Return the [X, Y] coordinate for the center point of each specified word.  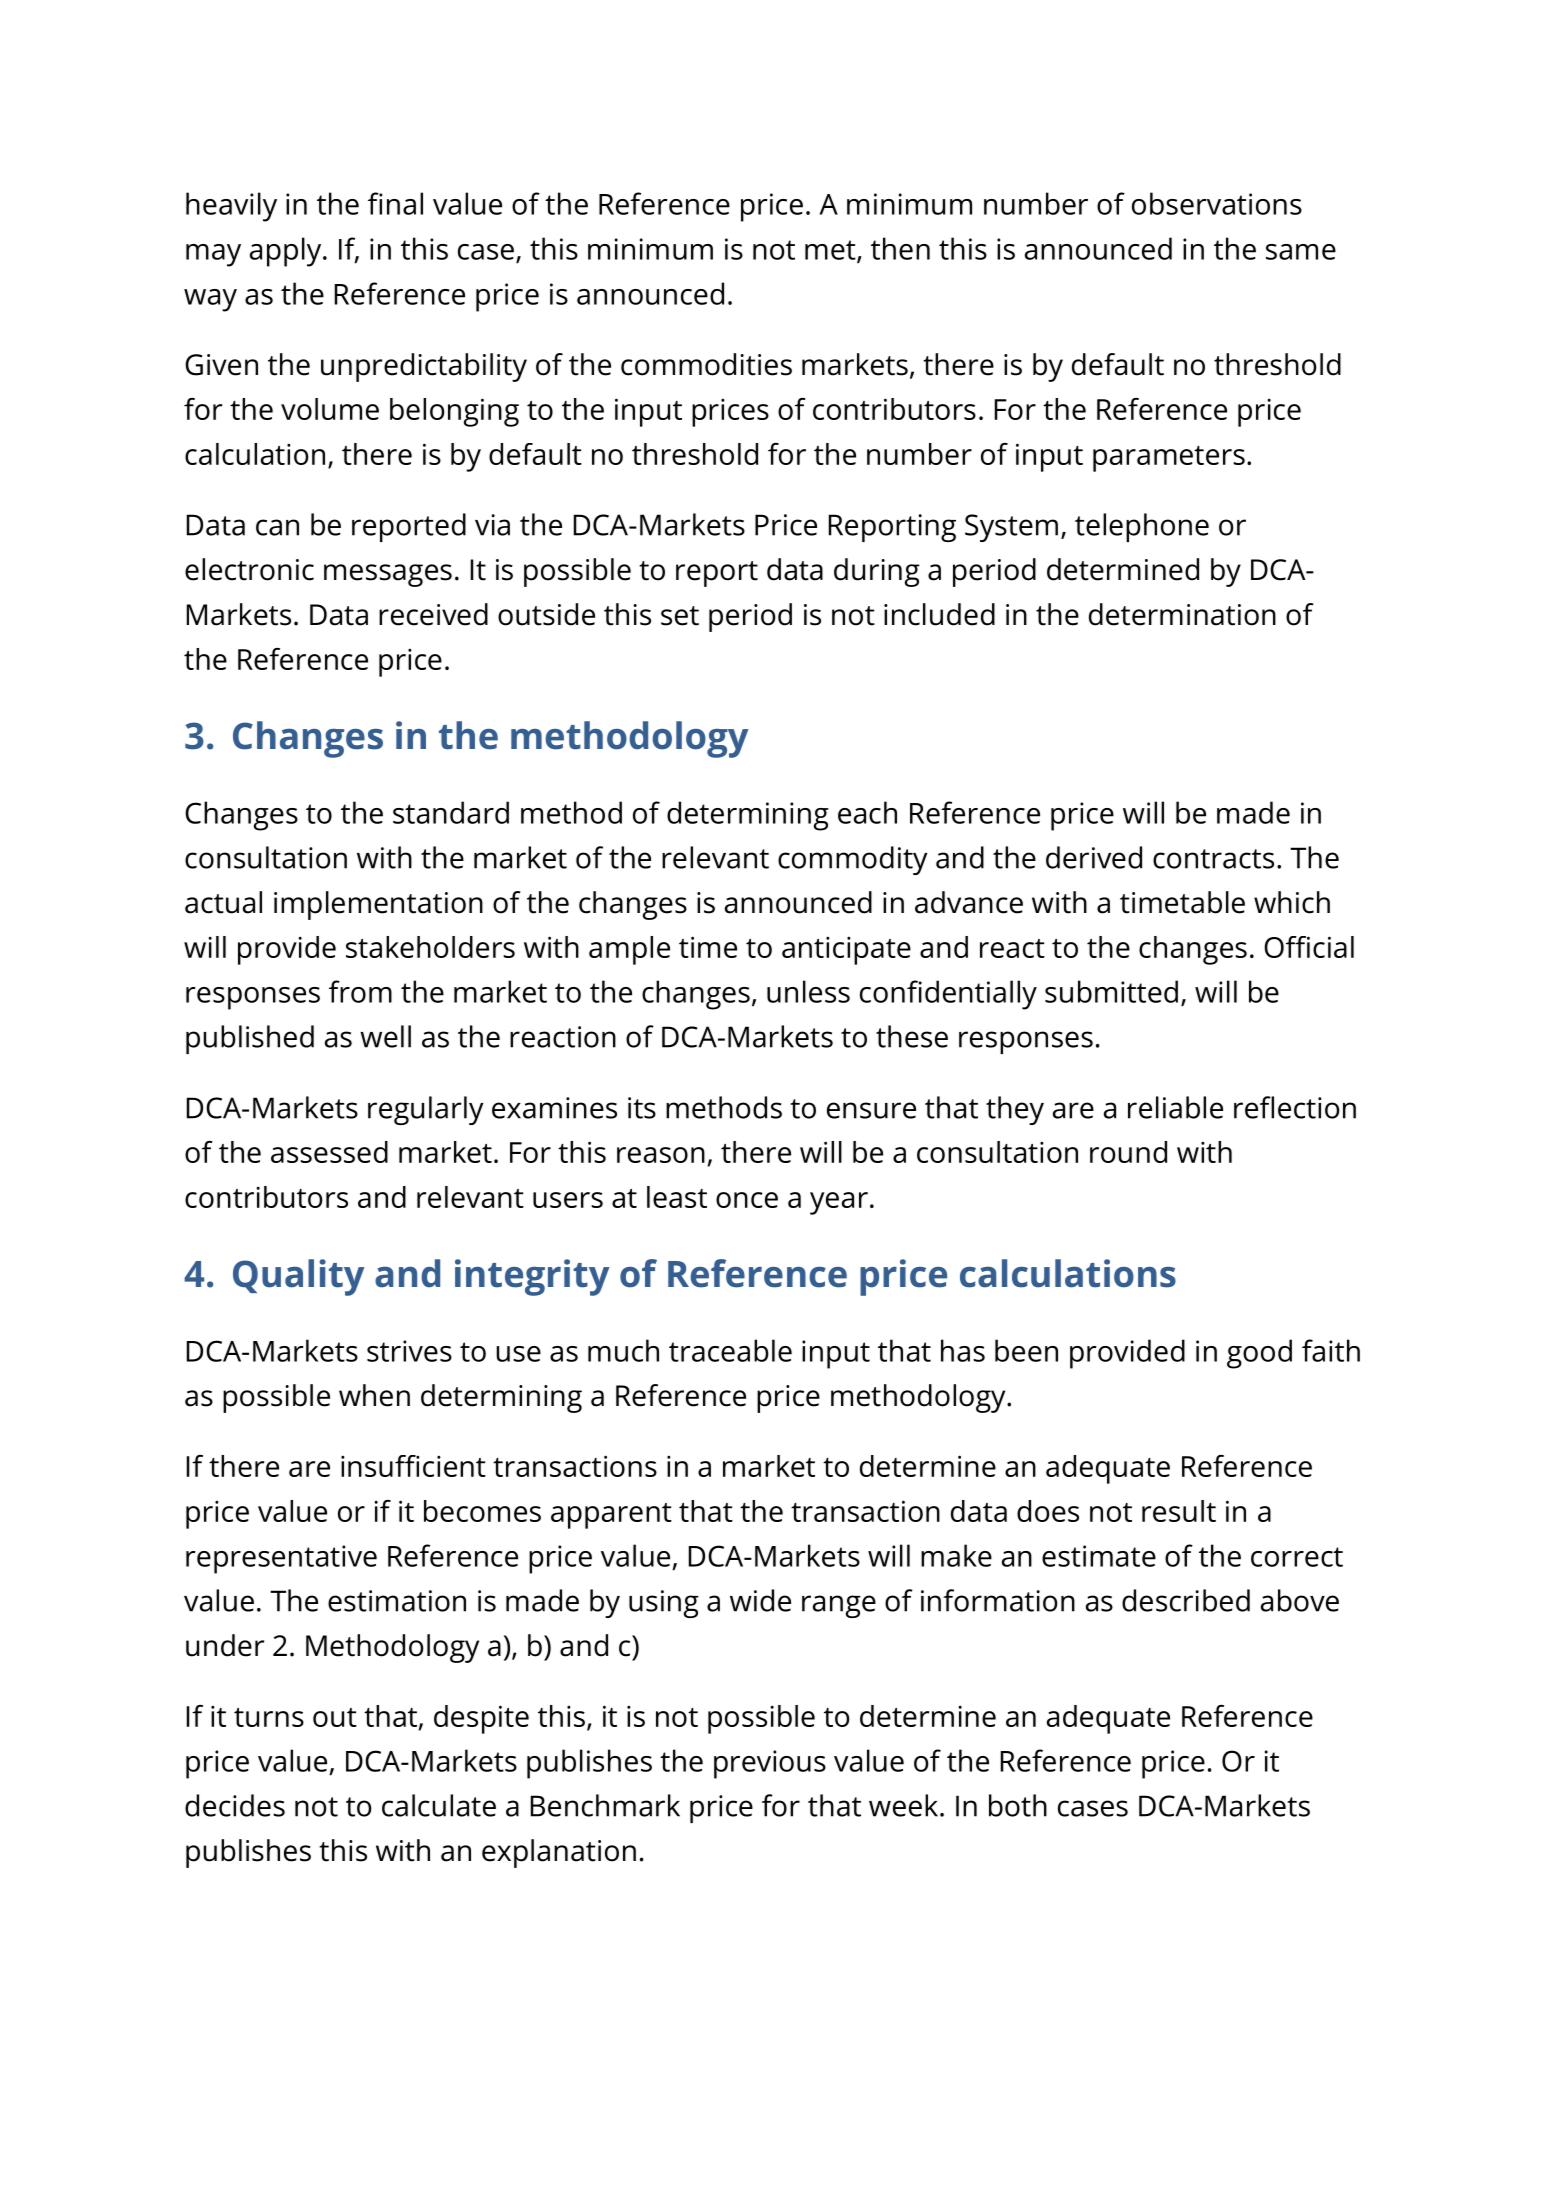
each [867, 812]
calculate [439, 1805]
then [900, 248]
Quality [298, 1277]
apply [287, 252]
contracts [1213, 859]
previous [770, 1764]
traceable [730, 1350]
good [1259, 1354]
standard [451, 812]
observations [1217, 203]
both [1018, 1805]
